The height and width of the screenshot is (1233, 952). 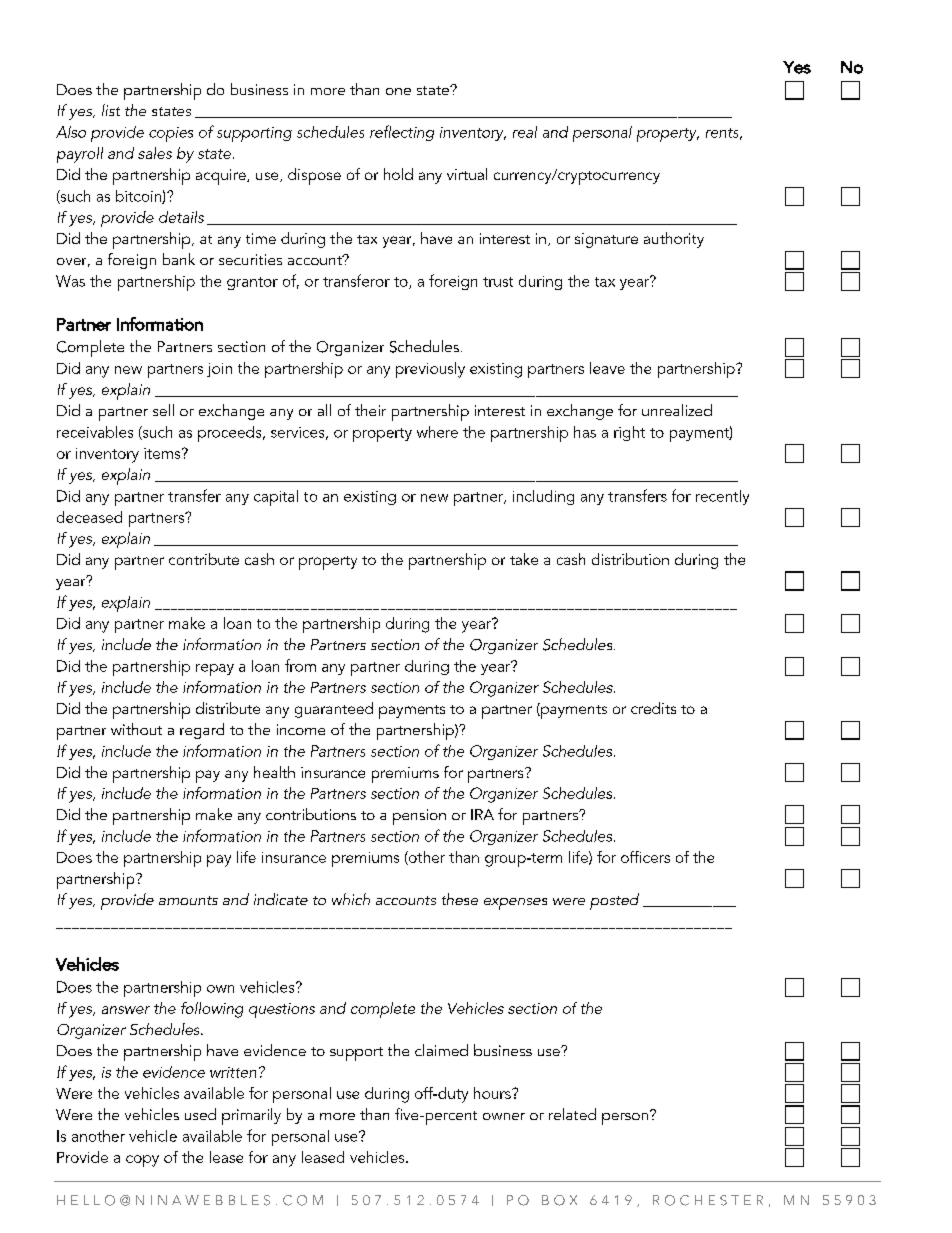 I want to click on repay, so click(x=215, y=670).
